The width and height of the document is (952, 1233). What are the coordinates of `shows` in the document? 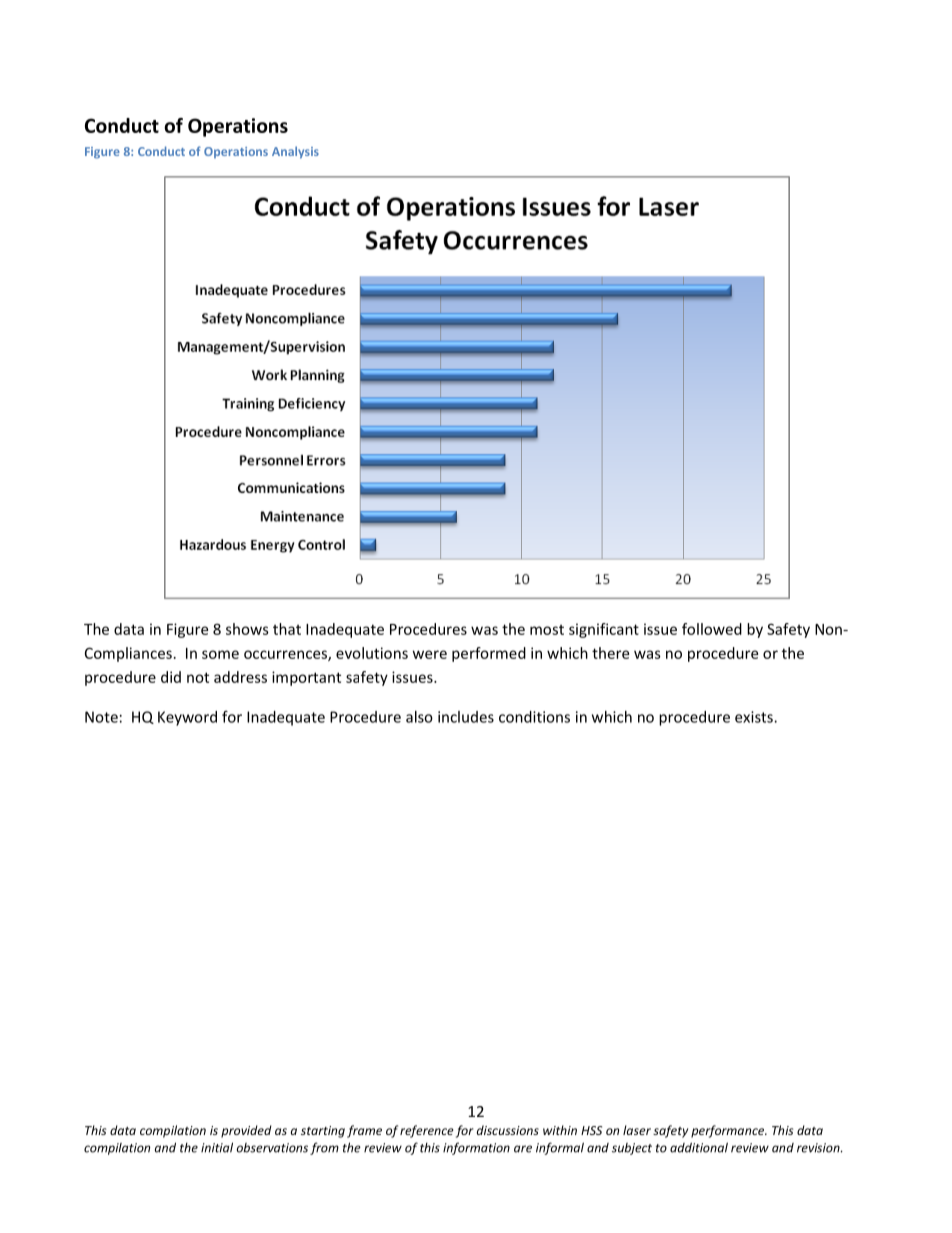 It's located at (247, 629).
